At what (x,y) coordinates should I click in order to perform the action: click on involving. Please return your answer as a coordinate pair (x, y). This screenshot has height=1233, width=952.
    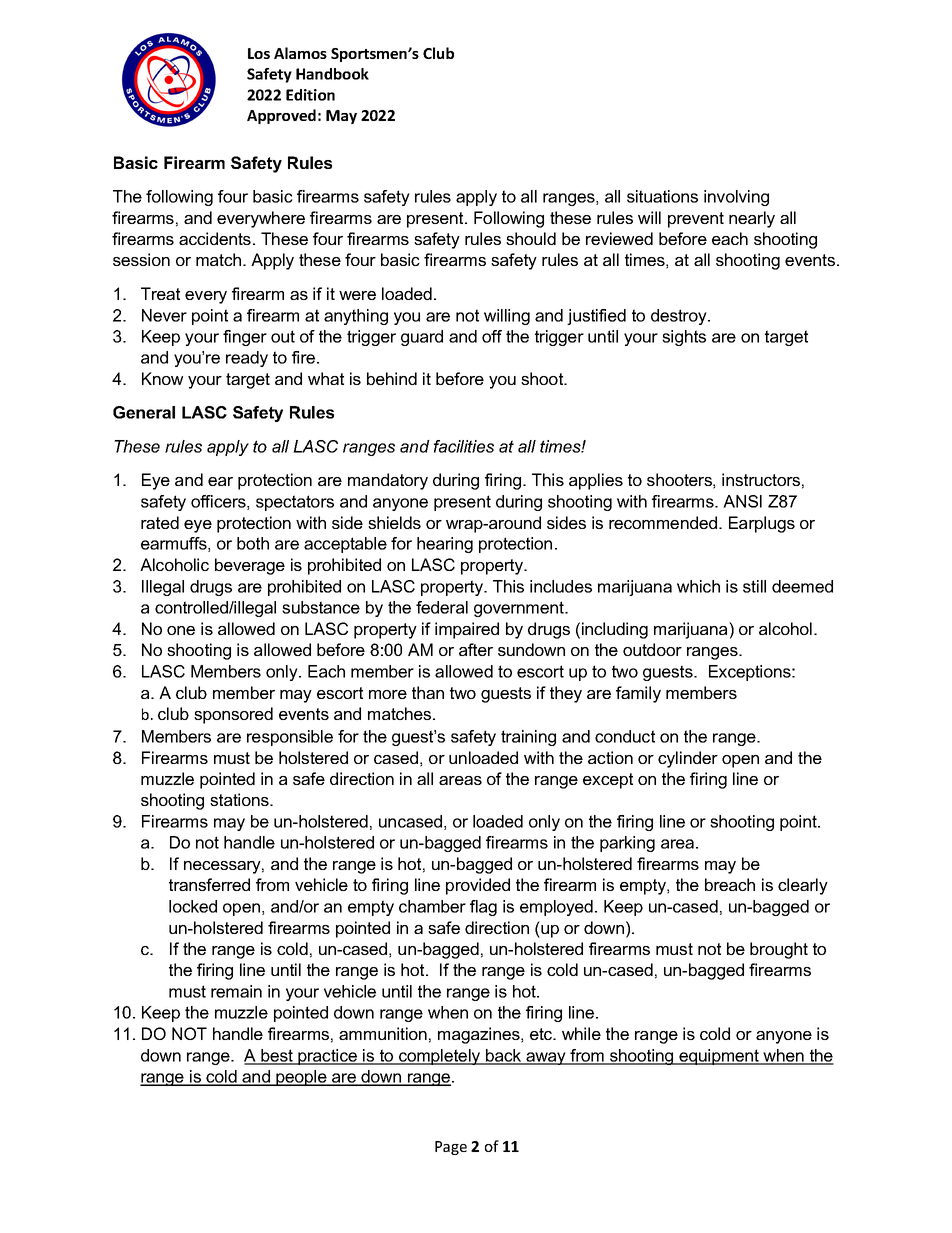
    Looking at the image, I should click on (736, 198).
